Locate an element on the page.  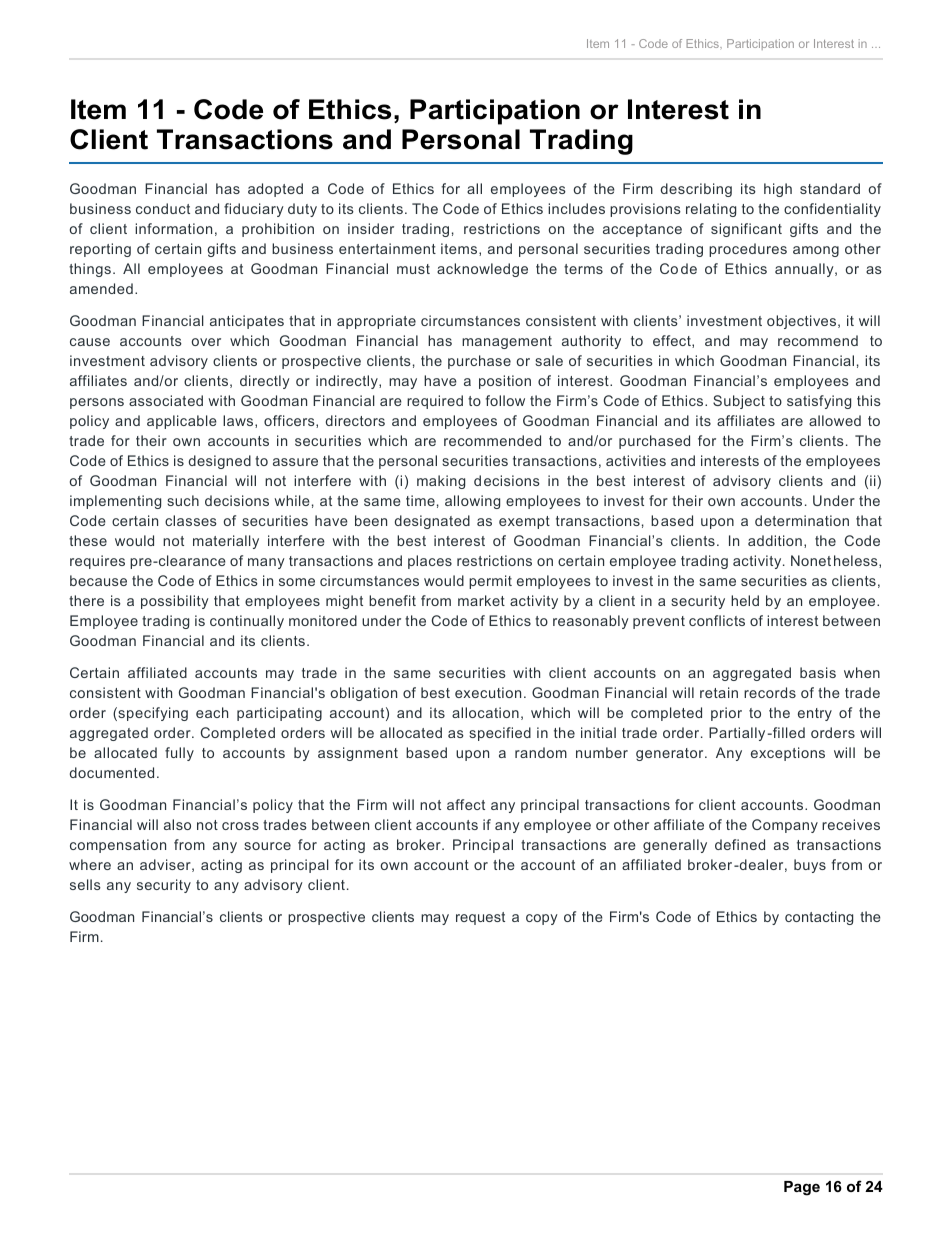
also is located at coordinates (177, 824).
